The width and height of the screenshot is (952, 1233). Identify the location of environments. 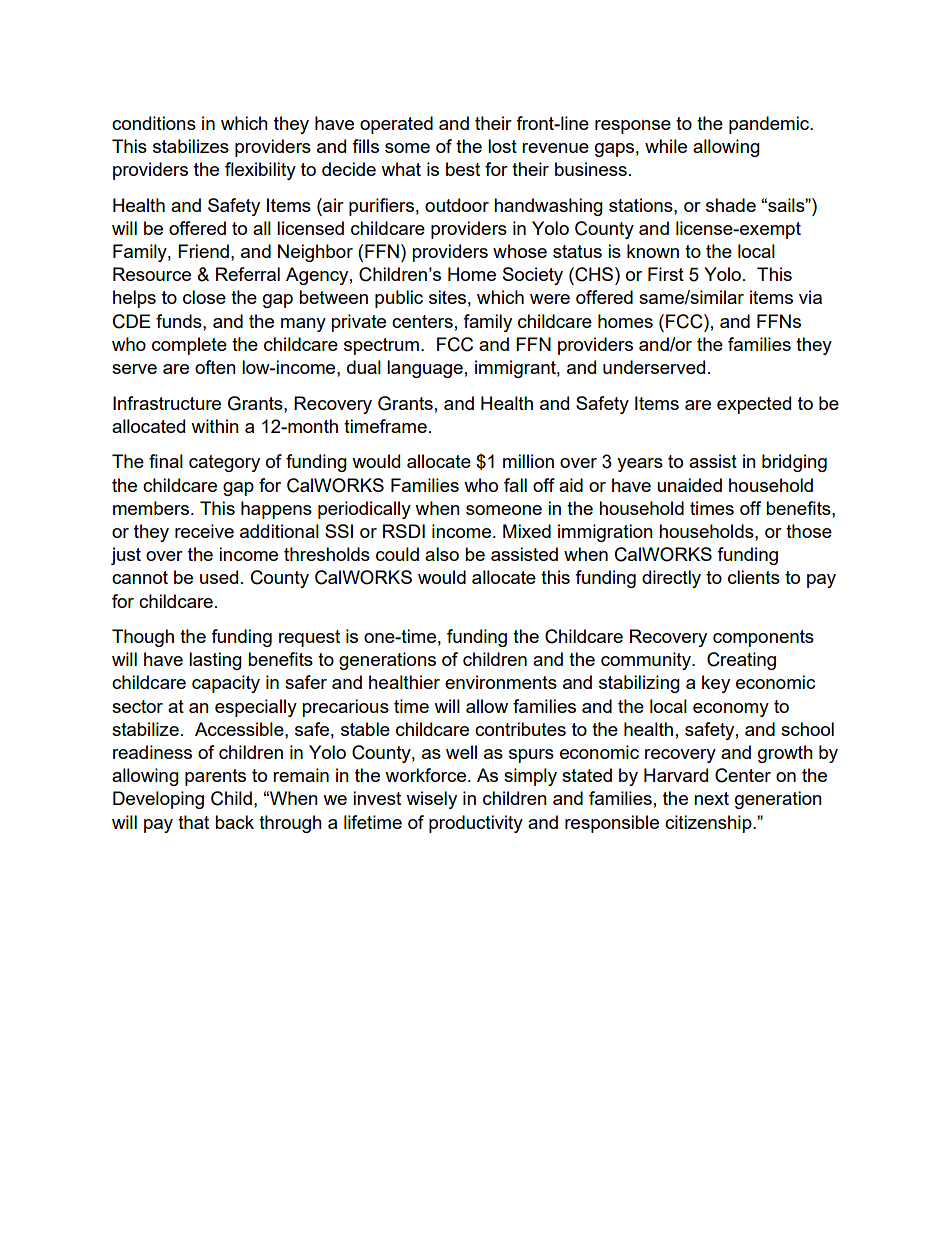
(501, 682).
